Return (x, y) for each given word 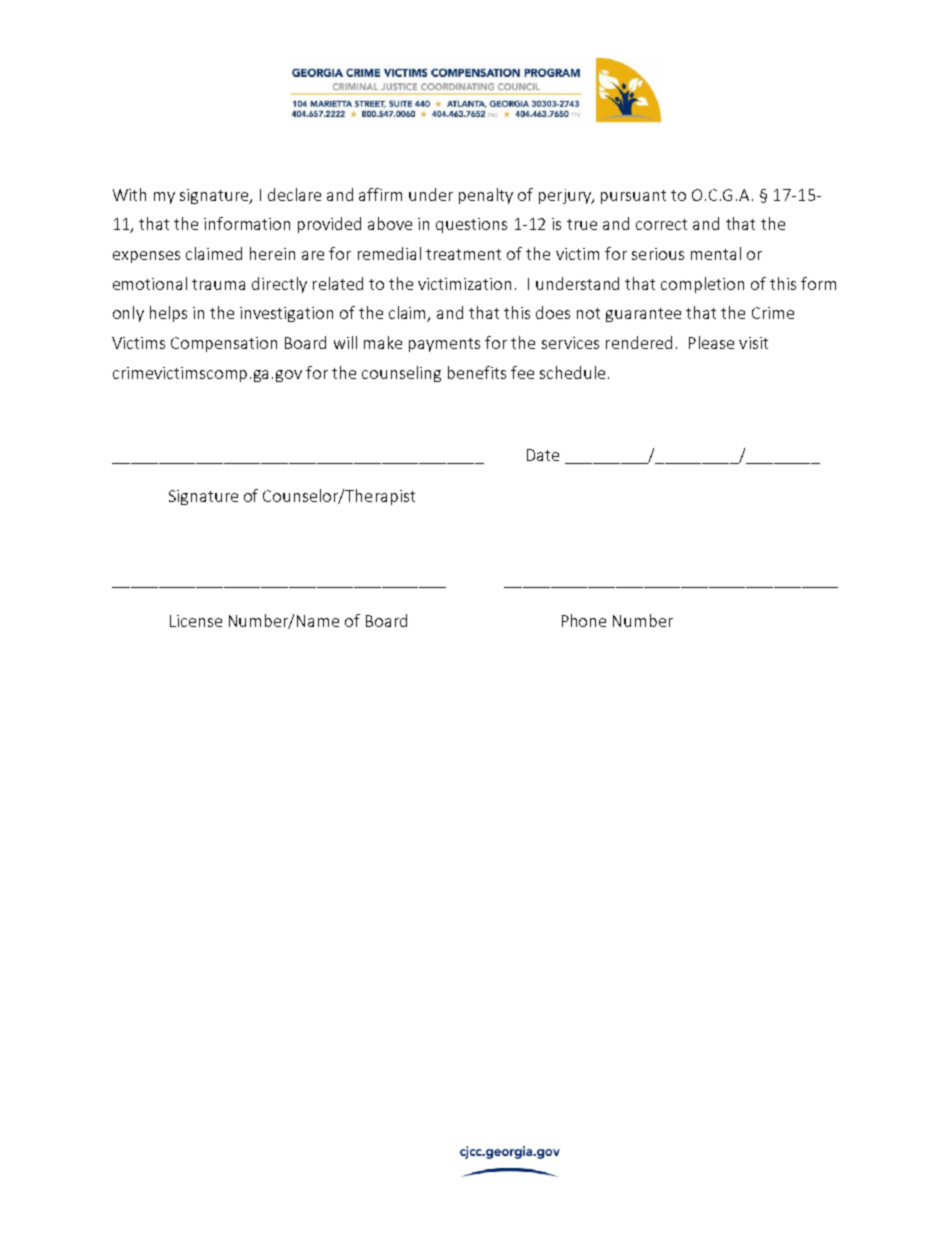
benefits (477, 372)
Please (711, 342)
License (196, 621)
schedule (572, 372)
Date (543, 455)
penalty (486, 196)
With (129, 194)
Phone (584, 620)
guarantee (643, 315)
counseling (401, 374)
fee (522, 372)
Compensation (224, 344)
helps (168, 314)
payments (444, 345)
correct (661, 224)
